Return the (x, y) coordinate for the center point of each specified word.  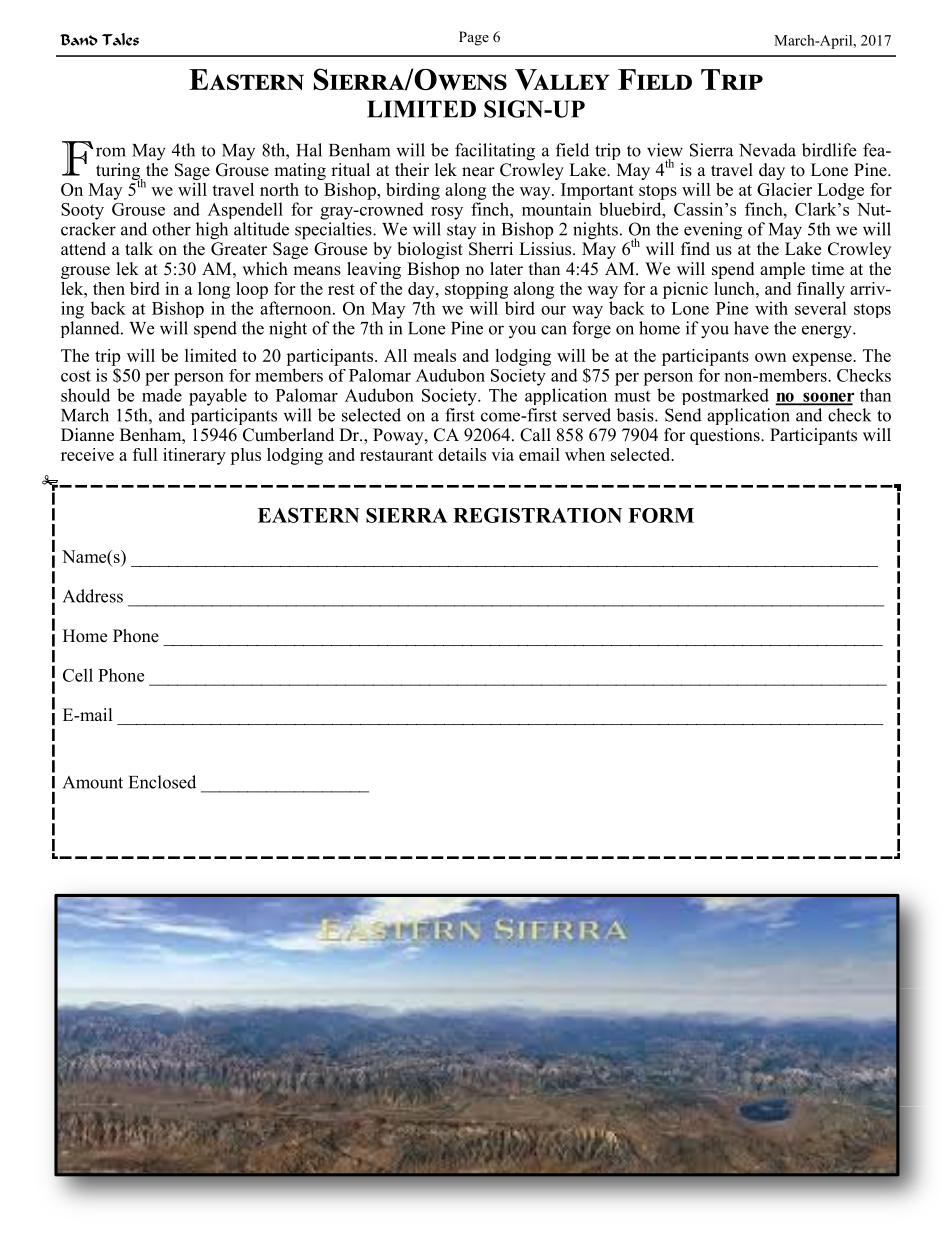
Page (474, 38)
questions (726, 436)
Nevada (767, 150)
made (162, 395)
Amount (93, 782)
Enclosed (162, 782)
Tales (120, 39)
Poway (399, 436)
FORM (661, 515)
